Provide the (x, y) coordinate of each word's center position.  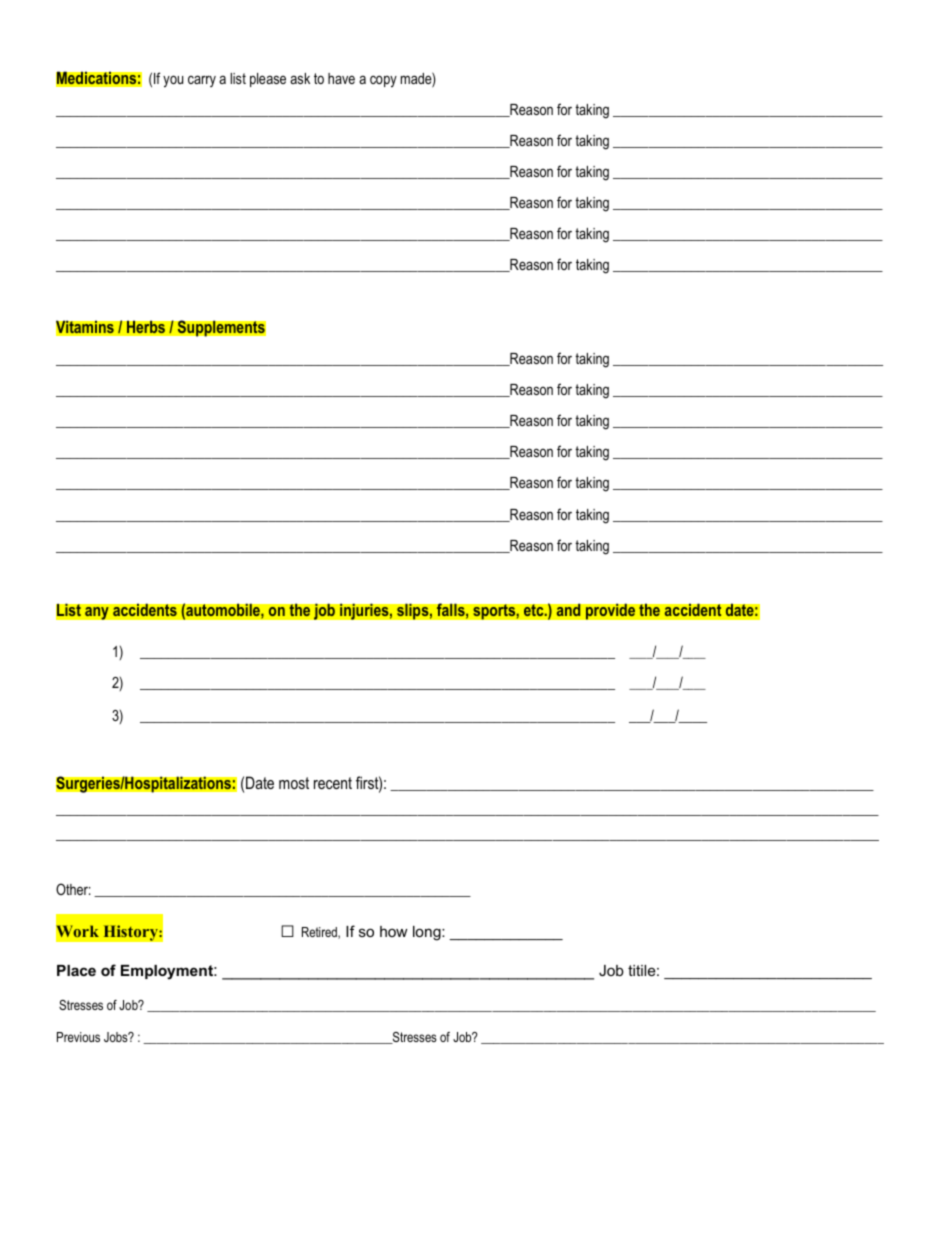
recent (333, 783)
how (394, 931)
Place (76, 970)
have (341, 78)
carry (202, 81)
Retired (320, 933)
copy (383, 81)
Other (73, 889)
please (268, 80)
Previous (78, 1037)
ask (300, 78)
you (173, 81)
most (294, 783)
